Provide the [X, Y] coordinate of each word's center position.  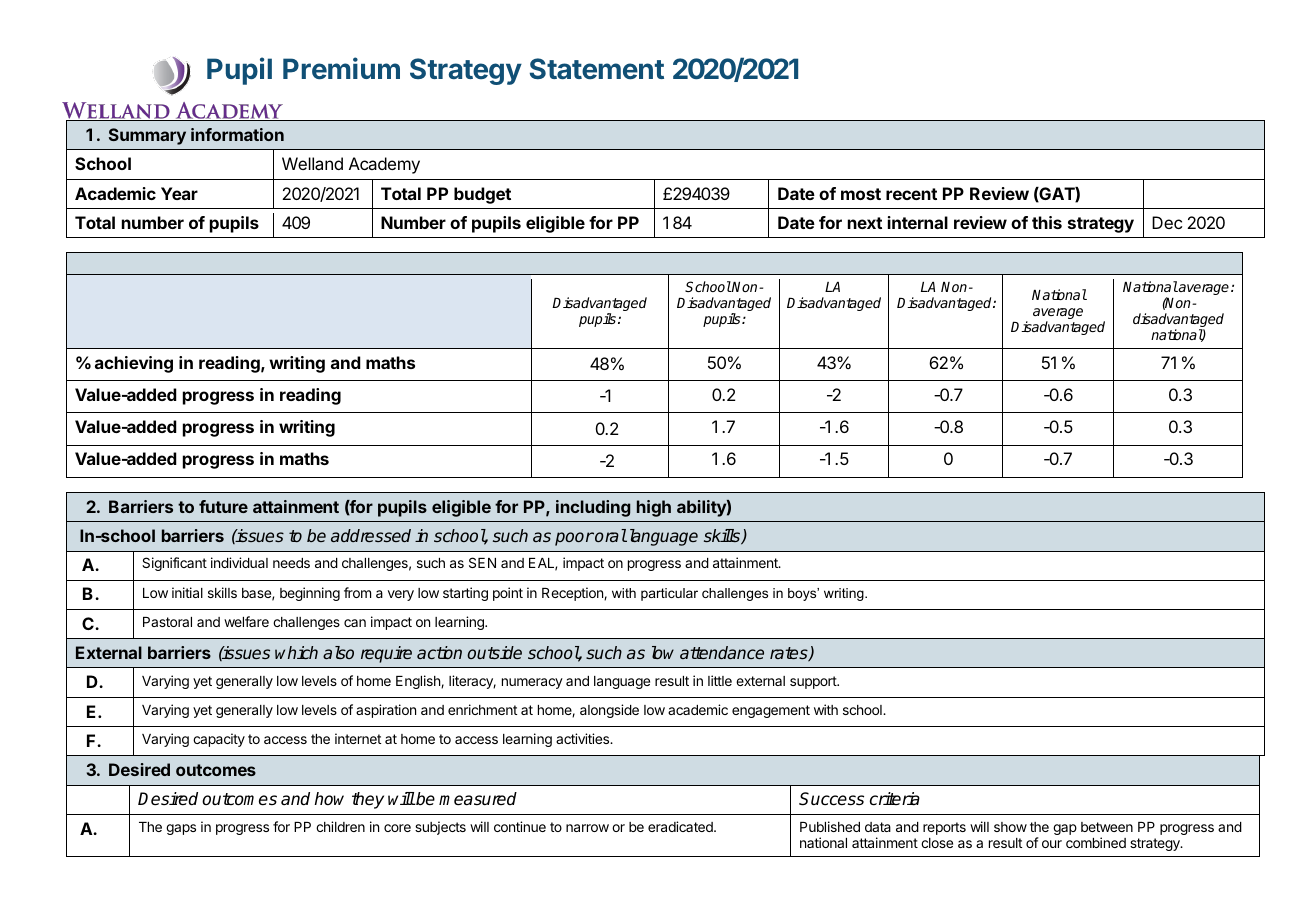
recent [911, 194]
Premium [341, 68]
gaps [181, 829]
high [654, 508]
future [223, 506]
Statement [597, 69]
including [593, 508]
